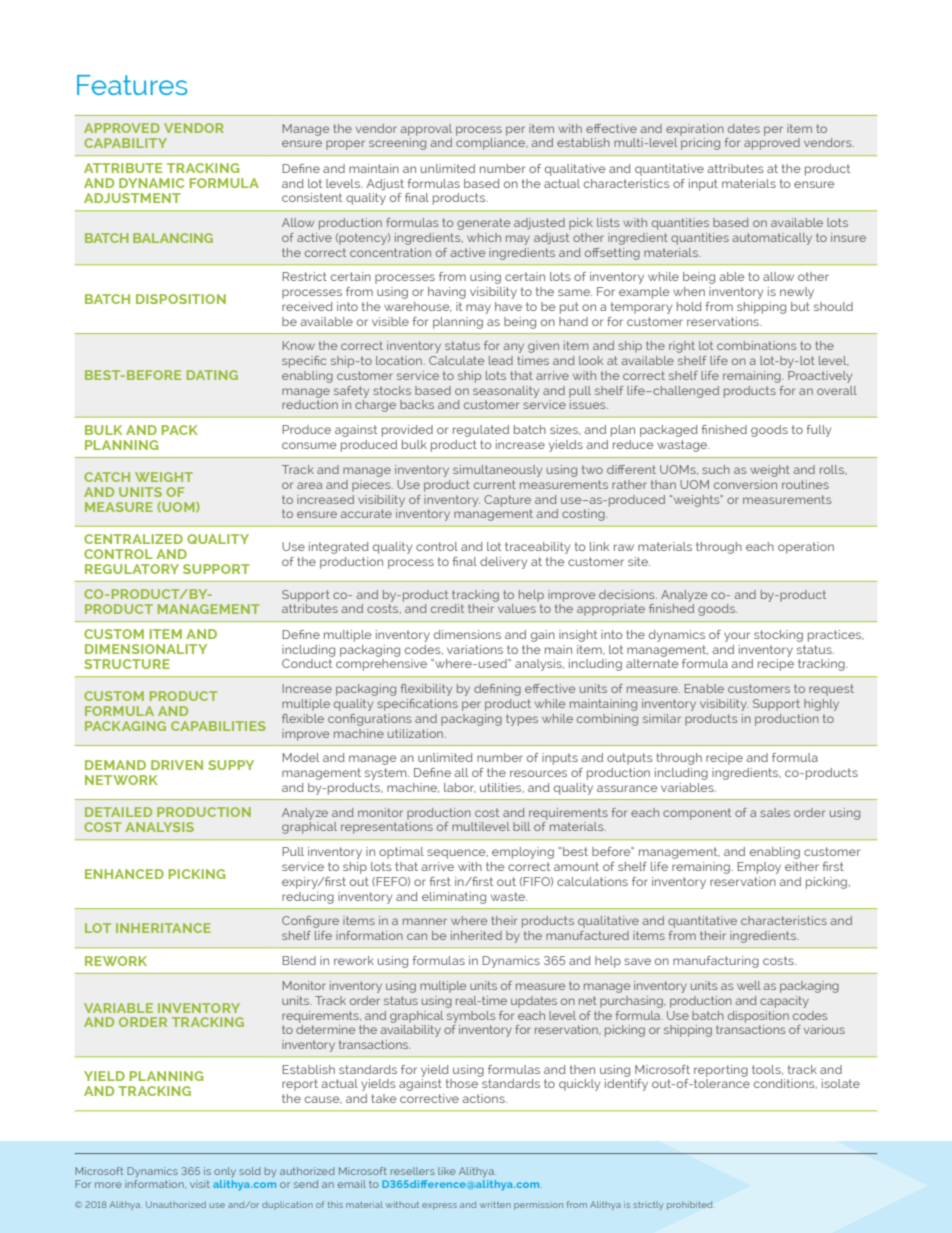 The width and height of the document is (952, 1233). What do you see at coordinates (447, 1171) in the document?
I see `like` at bounding box center [447, 1171].
